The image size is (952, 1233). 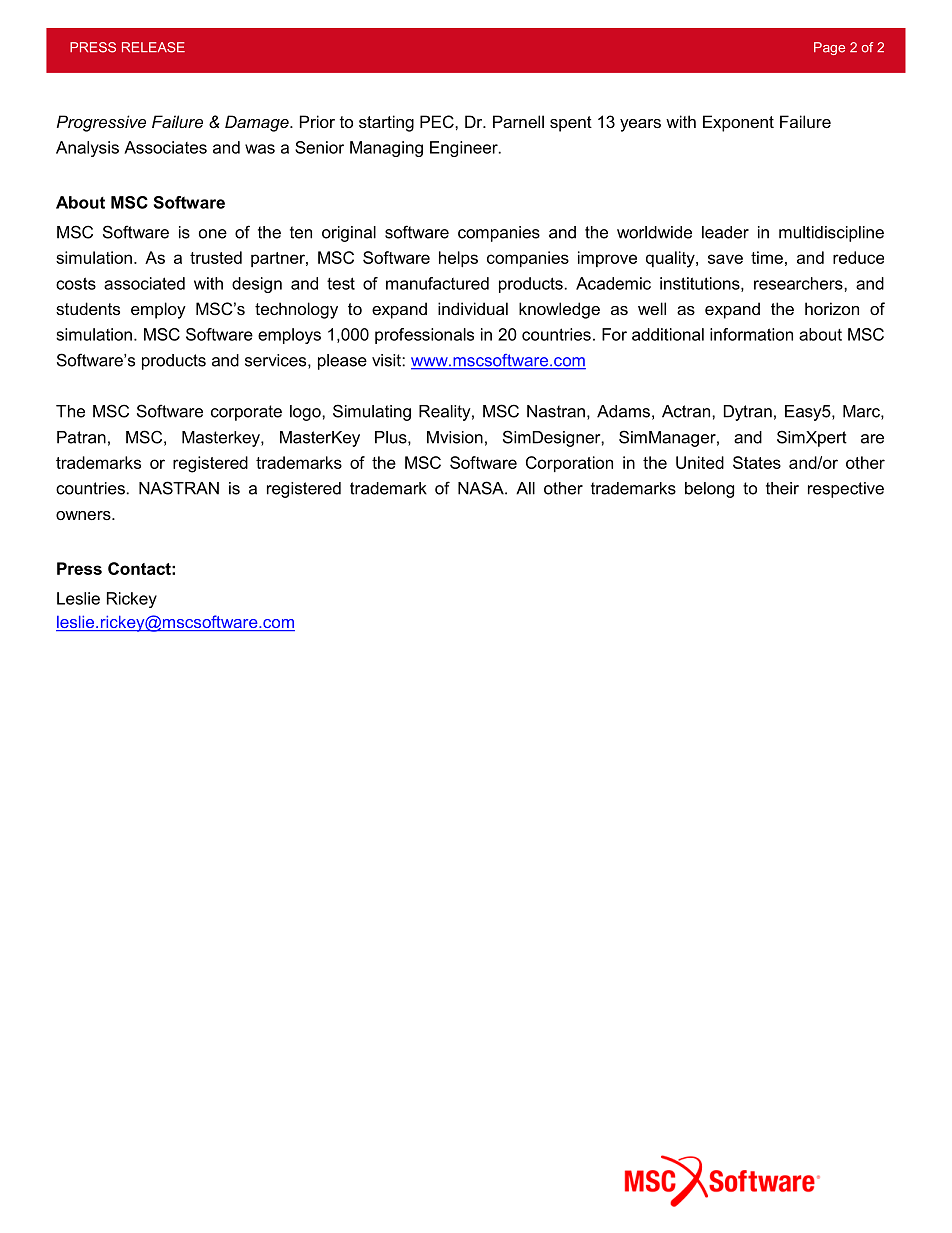 What do you see at coordinates (153, 47) in the screenshot?
I see `RELEASE` at bounding box center [153, 47].
